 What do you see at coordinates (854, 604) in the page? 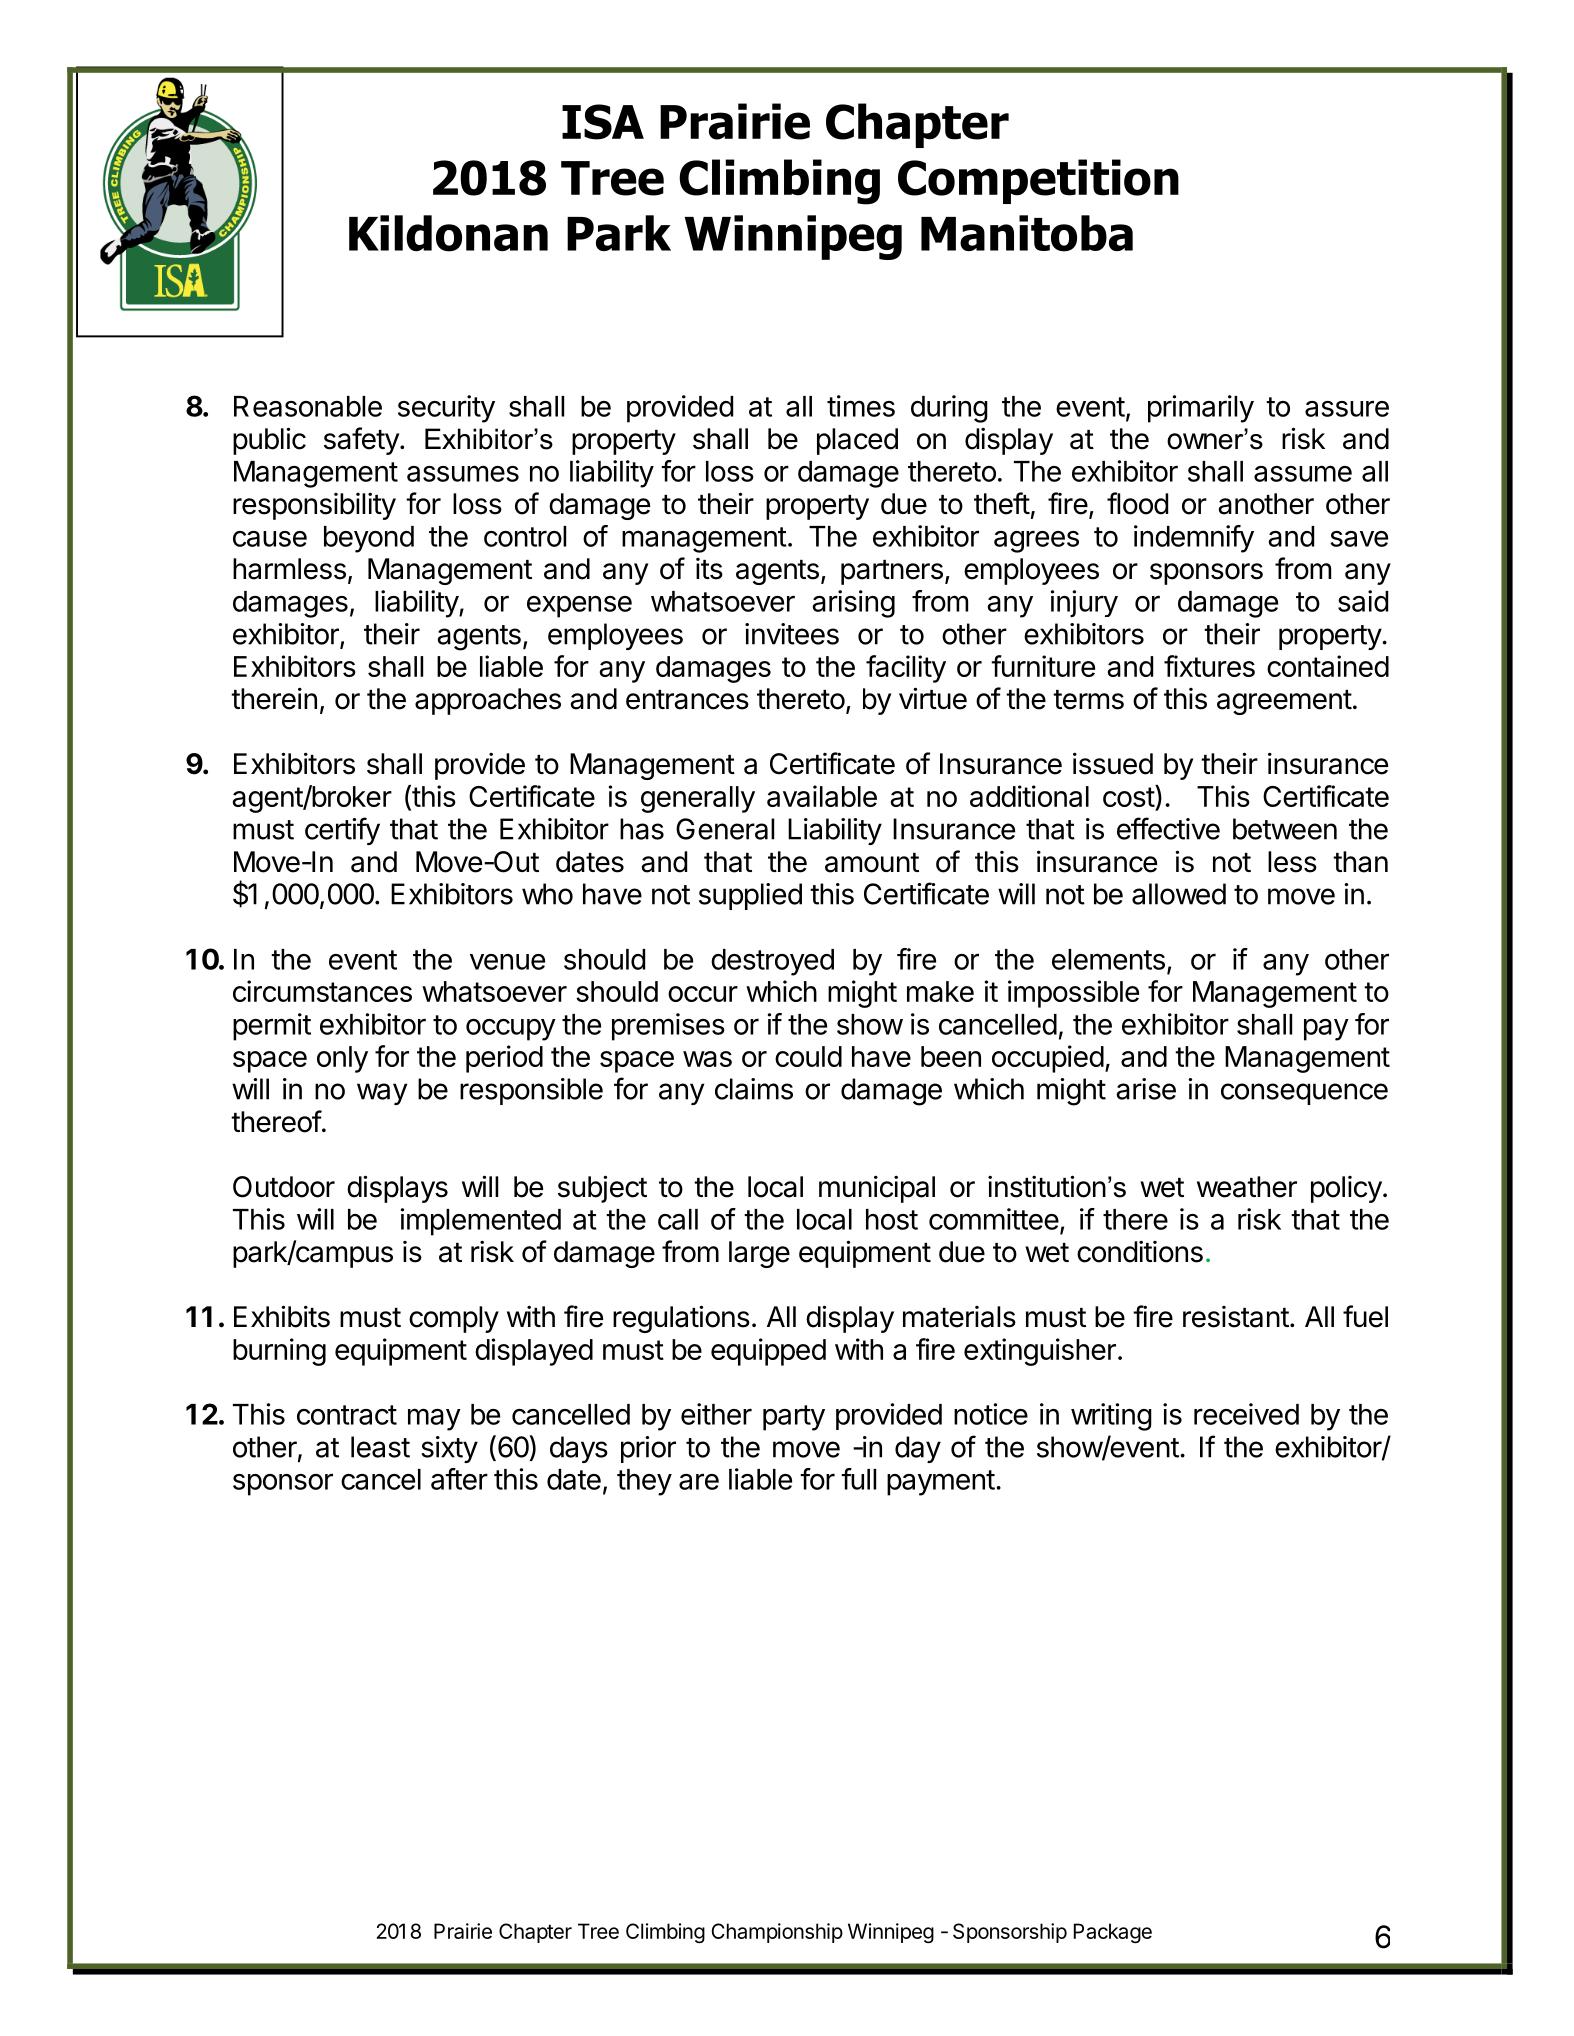
I see `arising` at bounding box center [854, 604].
